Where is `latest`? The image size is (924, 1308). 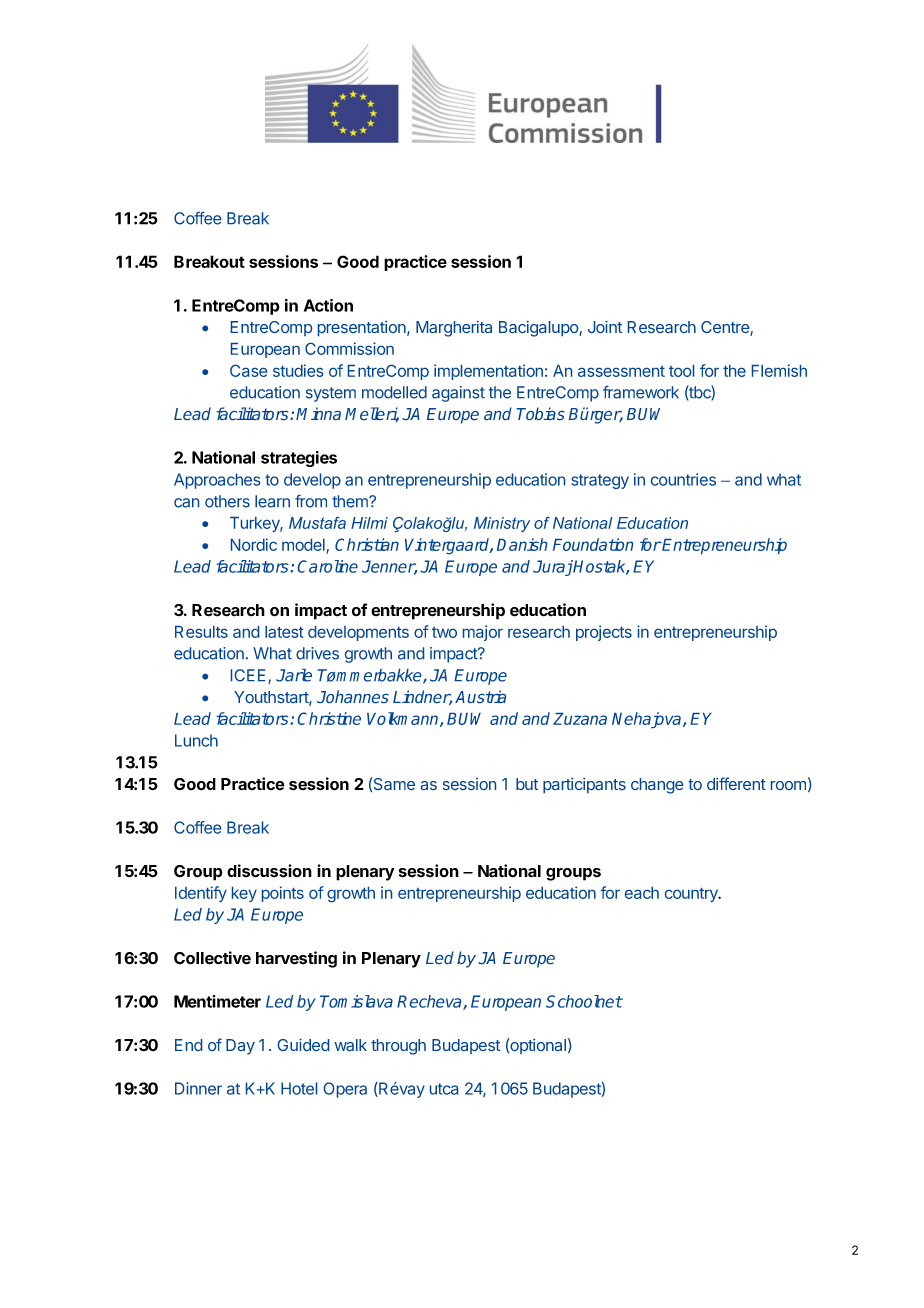 latest is located at coordinates (284, 632).
